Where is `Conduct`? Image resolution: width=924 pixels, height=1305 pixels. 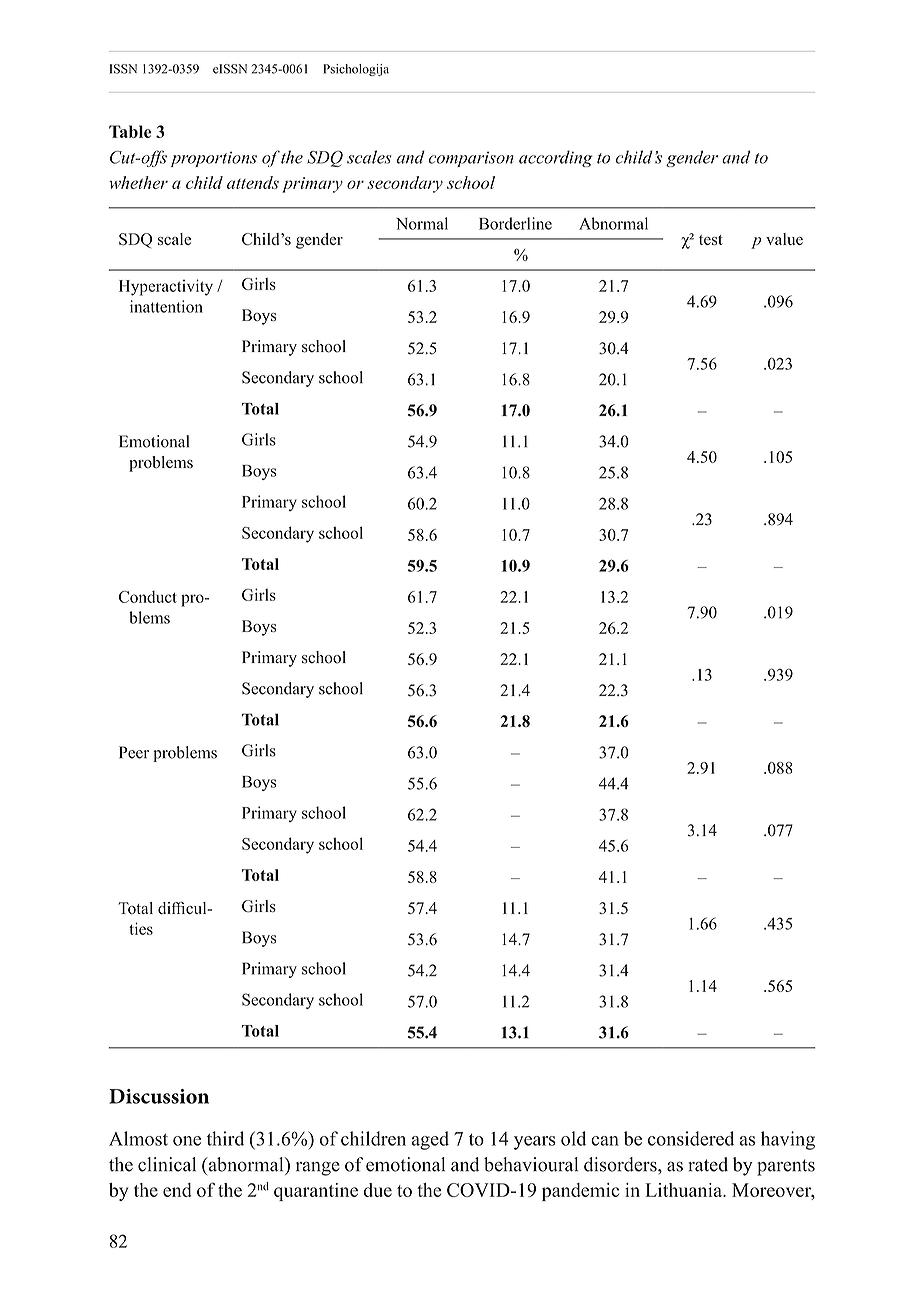 Conduct is located at coordinates (148, 596).
